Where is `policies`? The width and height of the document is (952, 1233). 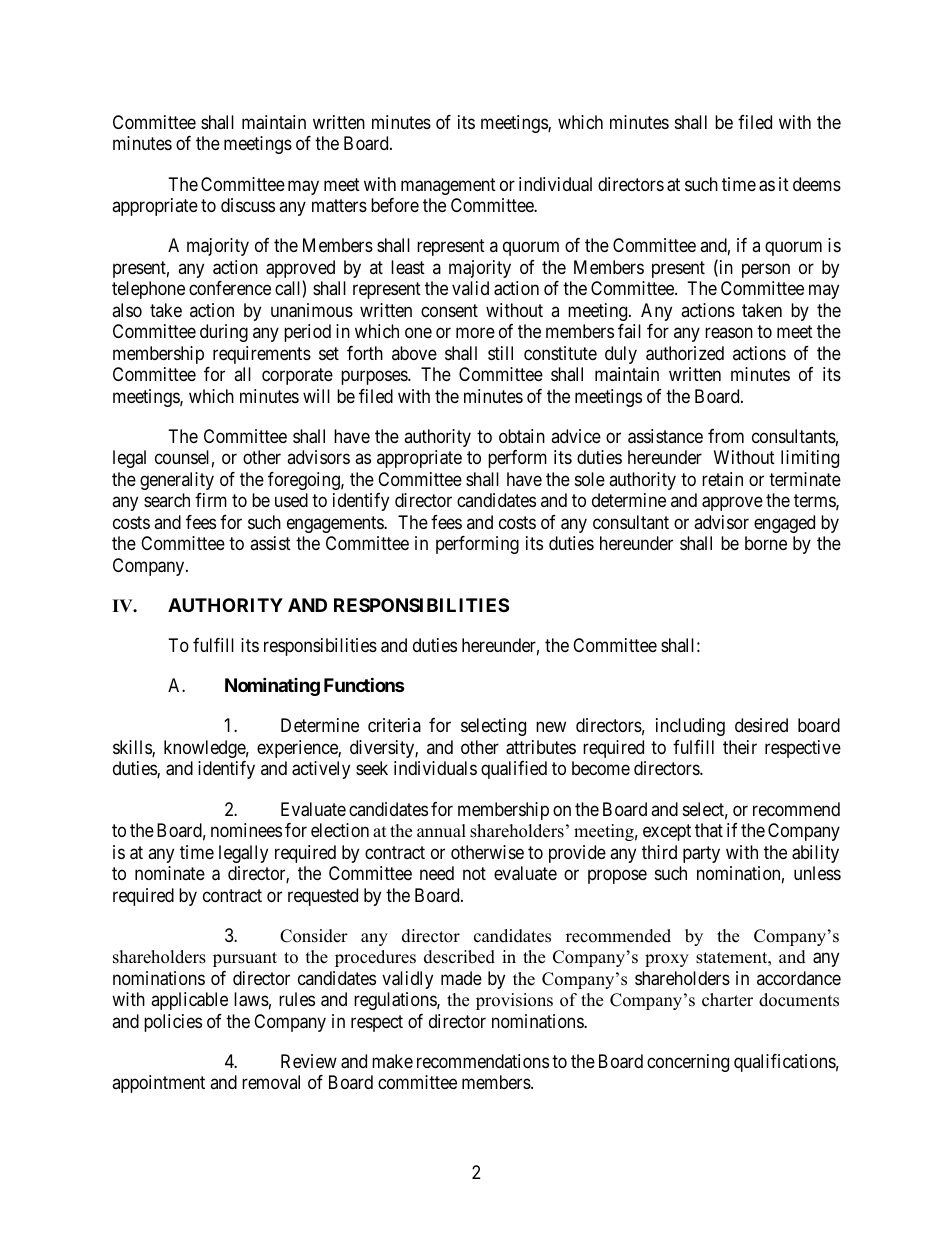 policies is located at coordinates (173, 1023).
